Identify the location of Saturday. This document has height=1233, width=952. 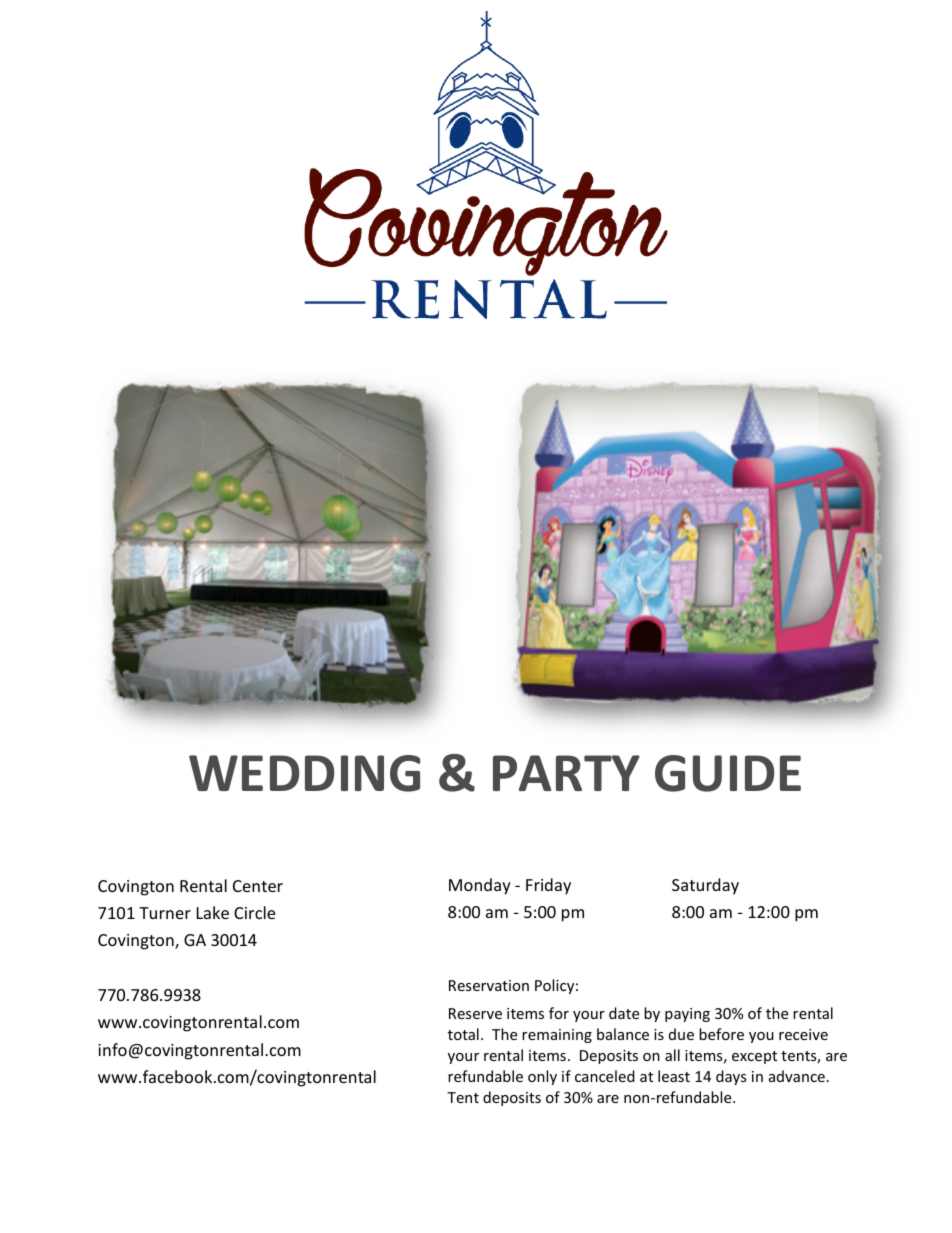
(705, 886).
